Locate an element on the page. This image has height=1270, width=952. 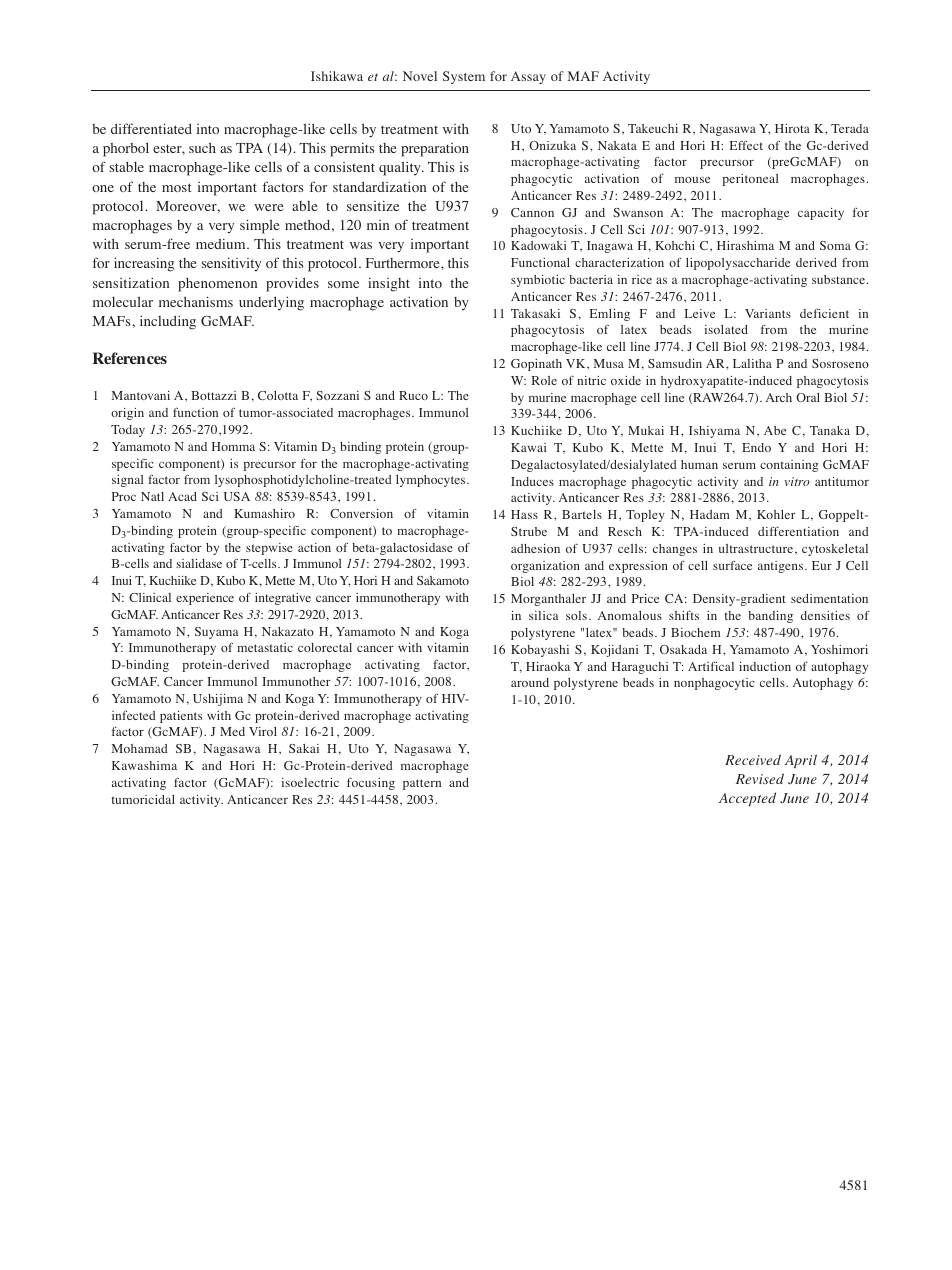
differentiated is located at coordinates (151, 128).
